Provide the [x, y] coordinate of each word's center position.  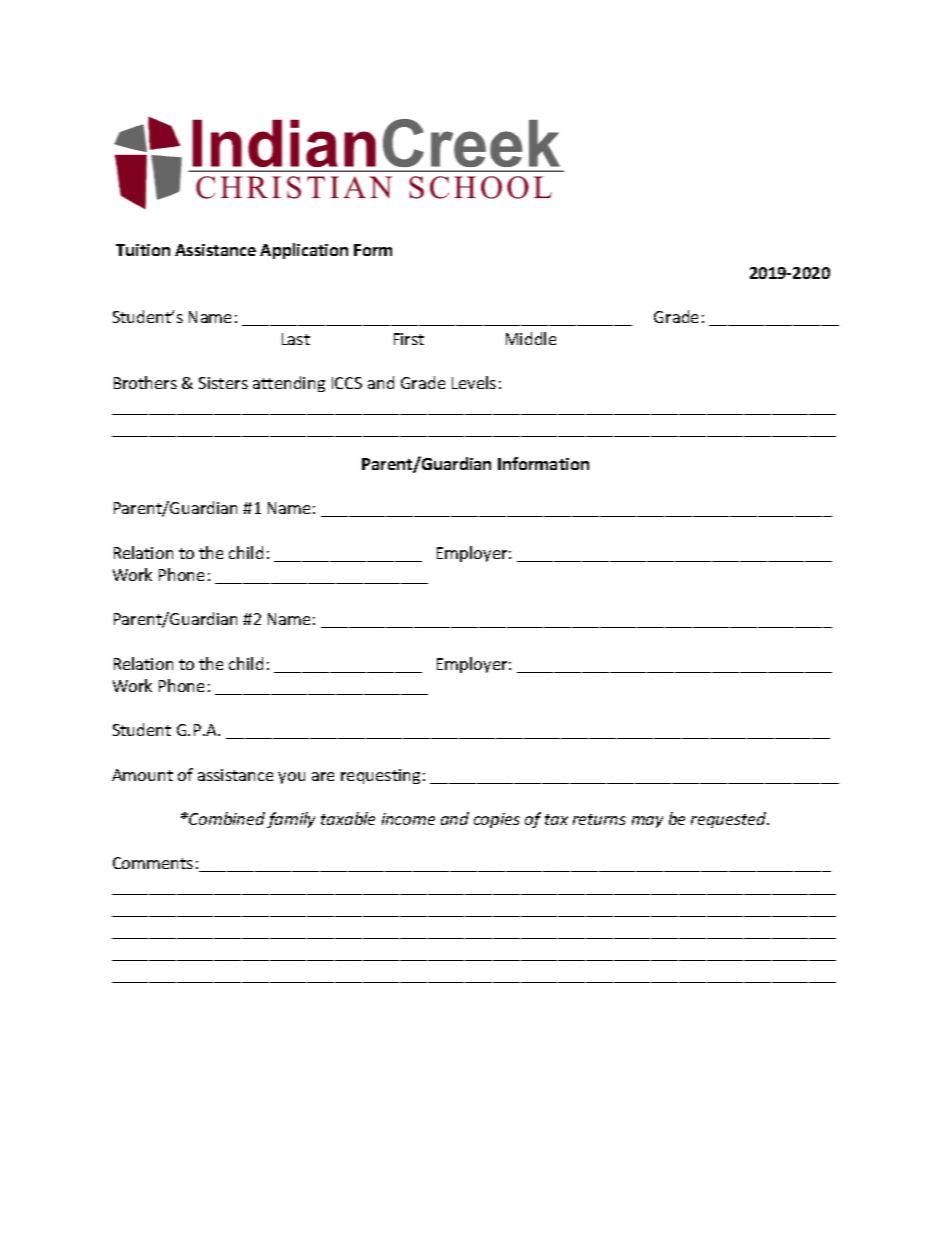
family [291, 820]
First [409, 339]
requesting [380, 776]
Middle [531, 338]
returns [599, 819]
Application [304, 251]
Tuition [143, 250]
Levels [474, 382]
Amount [142, 775]
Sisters [223, 383]
